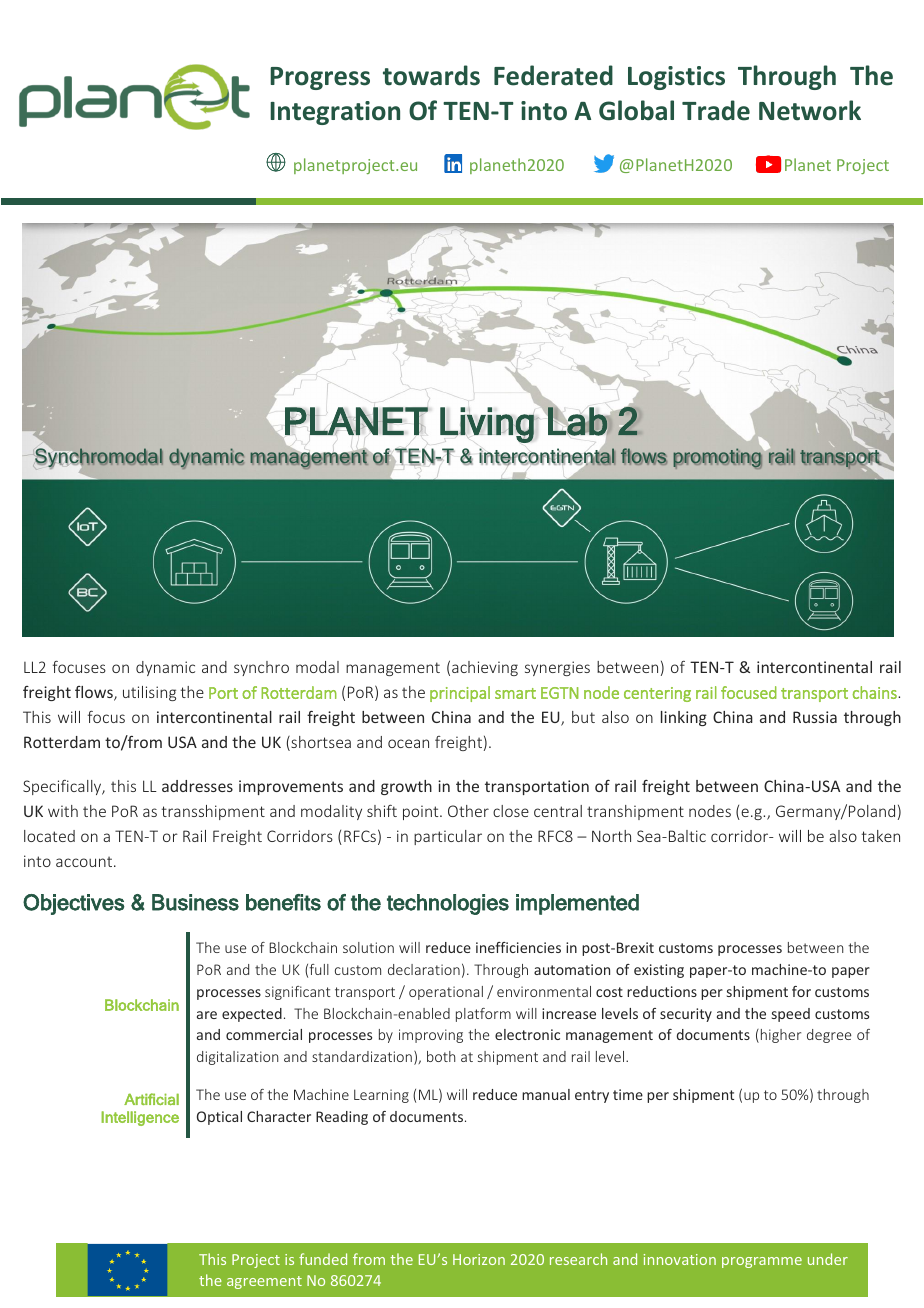  Describe the element at coordinates (460, 694) in the page. I see `principal` at that location.
